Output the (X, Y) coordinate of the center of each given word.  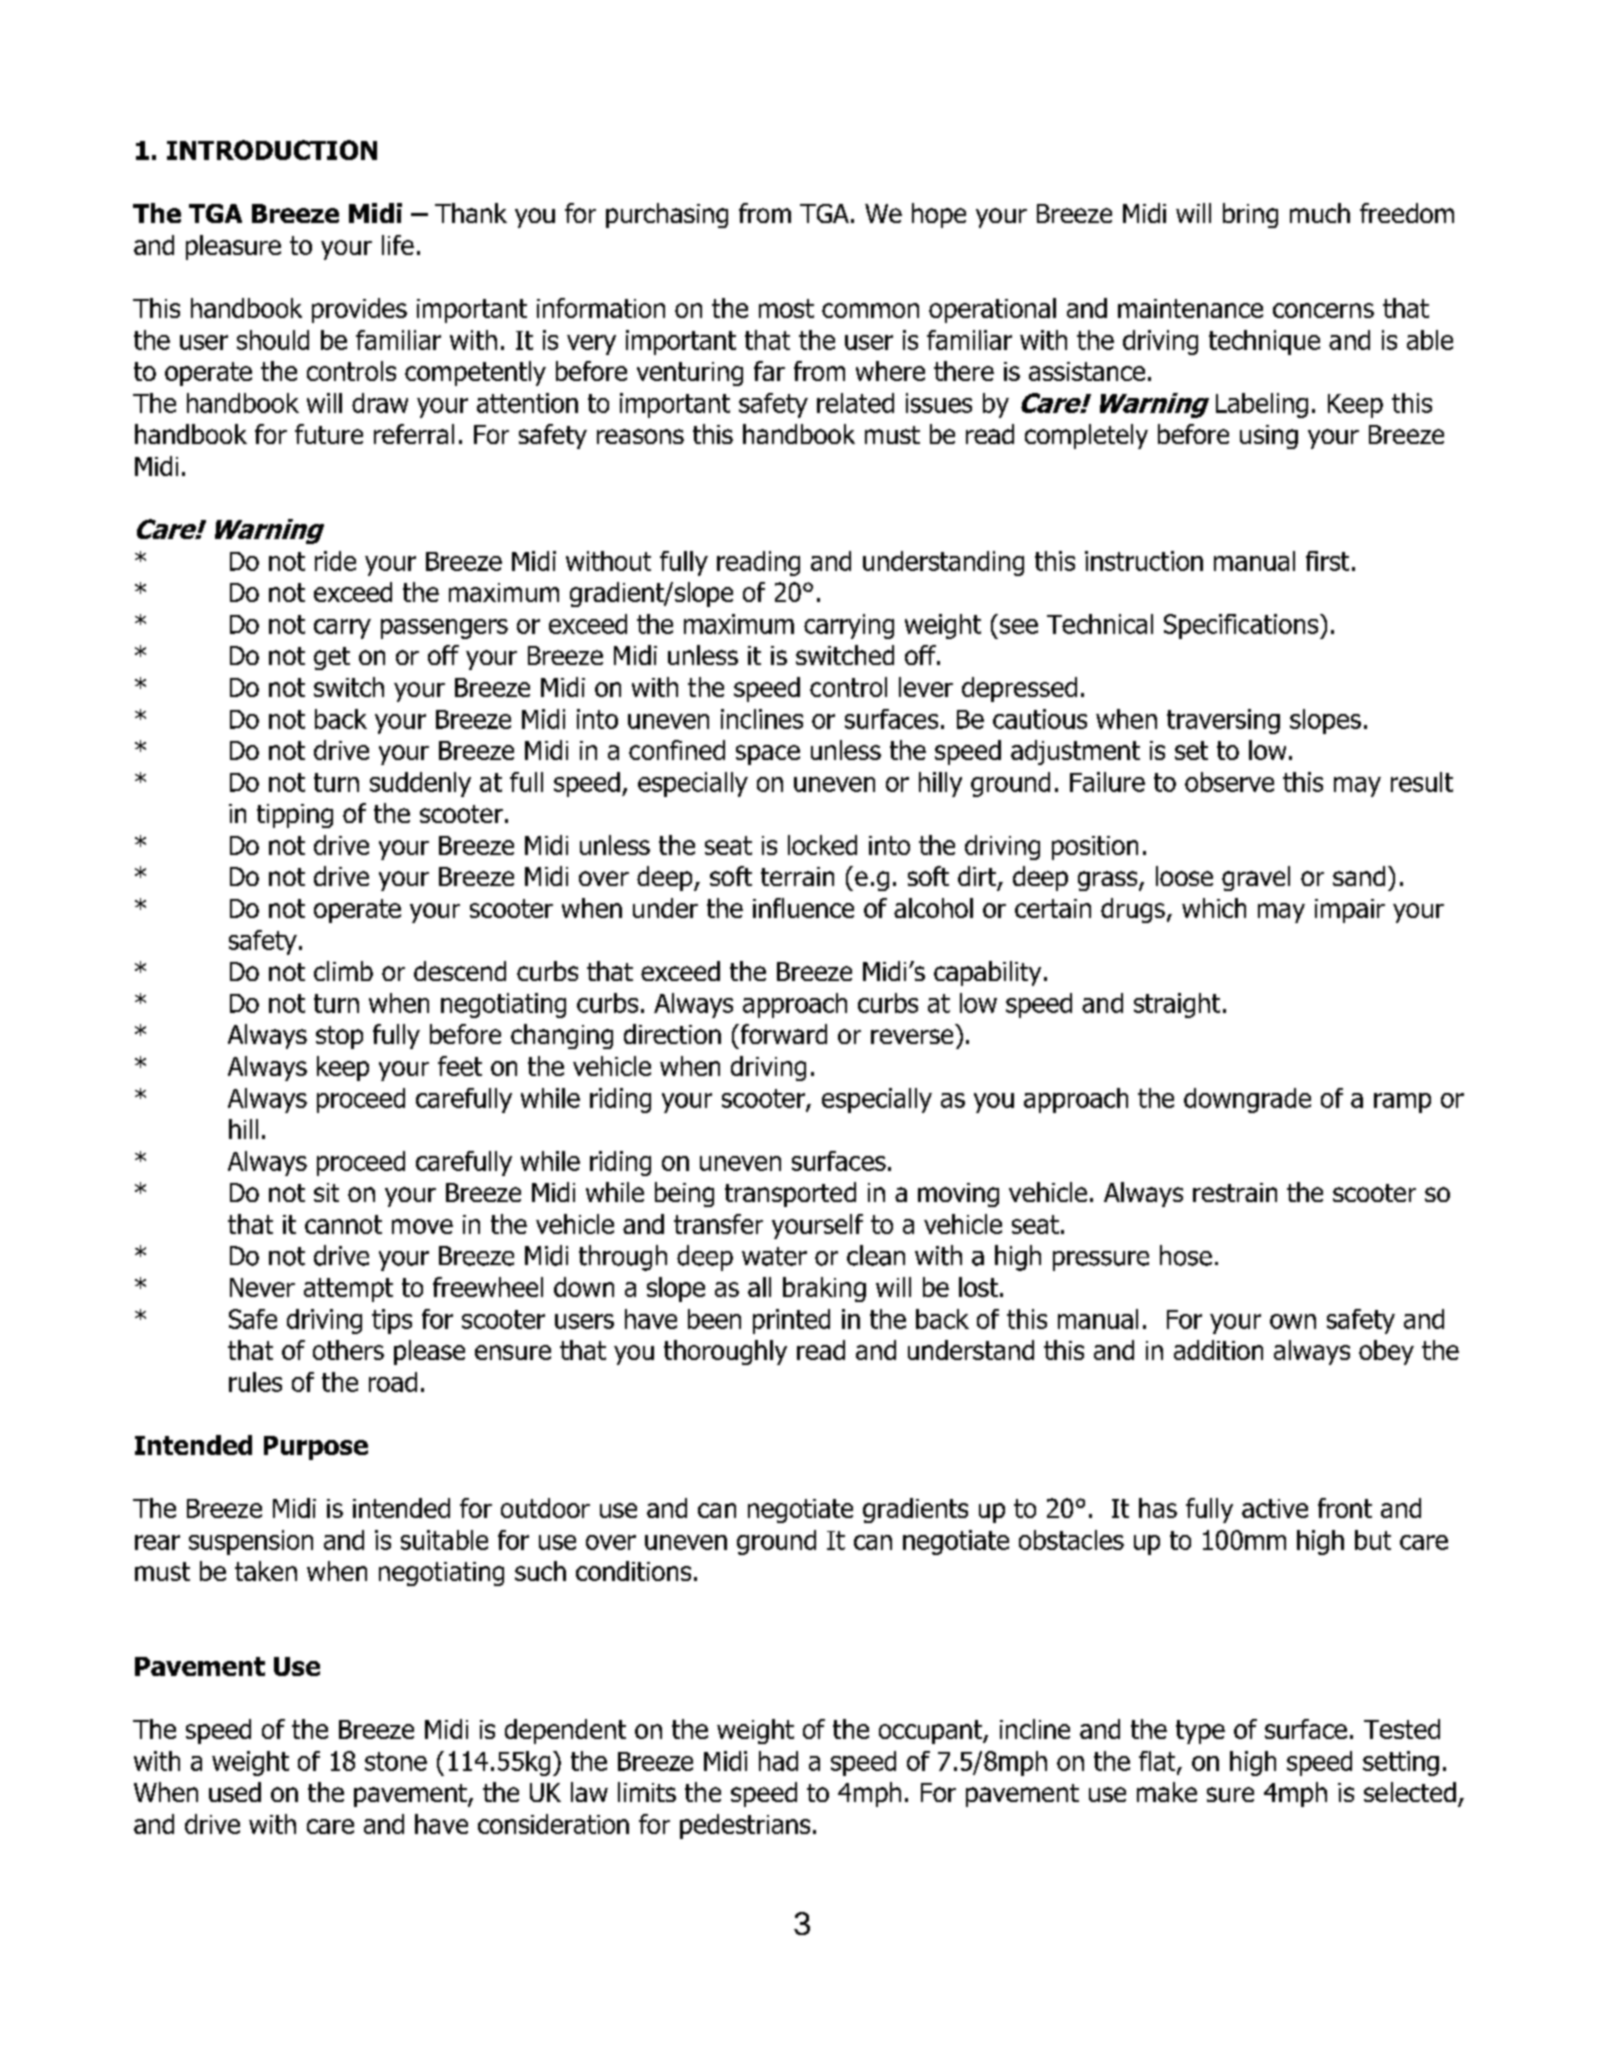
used (235, 1792)
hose (1186, 1255)
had (778, 1761)
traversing (1223, 721)
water (774, 1256)
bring (1250, 215)
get (332, 658)
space (768, 755)
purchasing (667, 215)
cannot (343, 1224)
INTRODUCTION (272, 150)
